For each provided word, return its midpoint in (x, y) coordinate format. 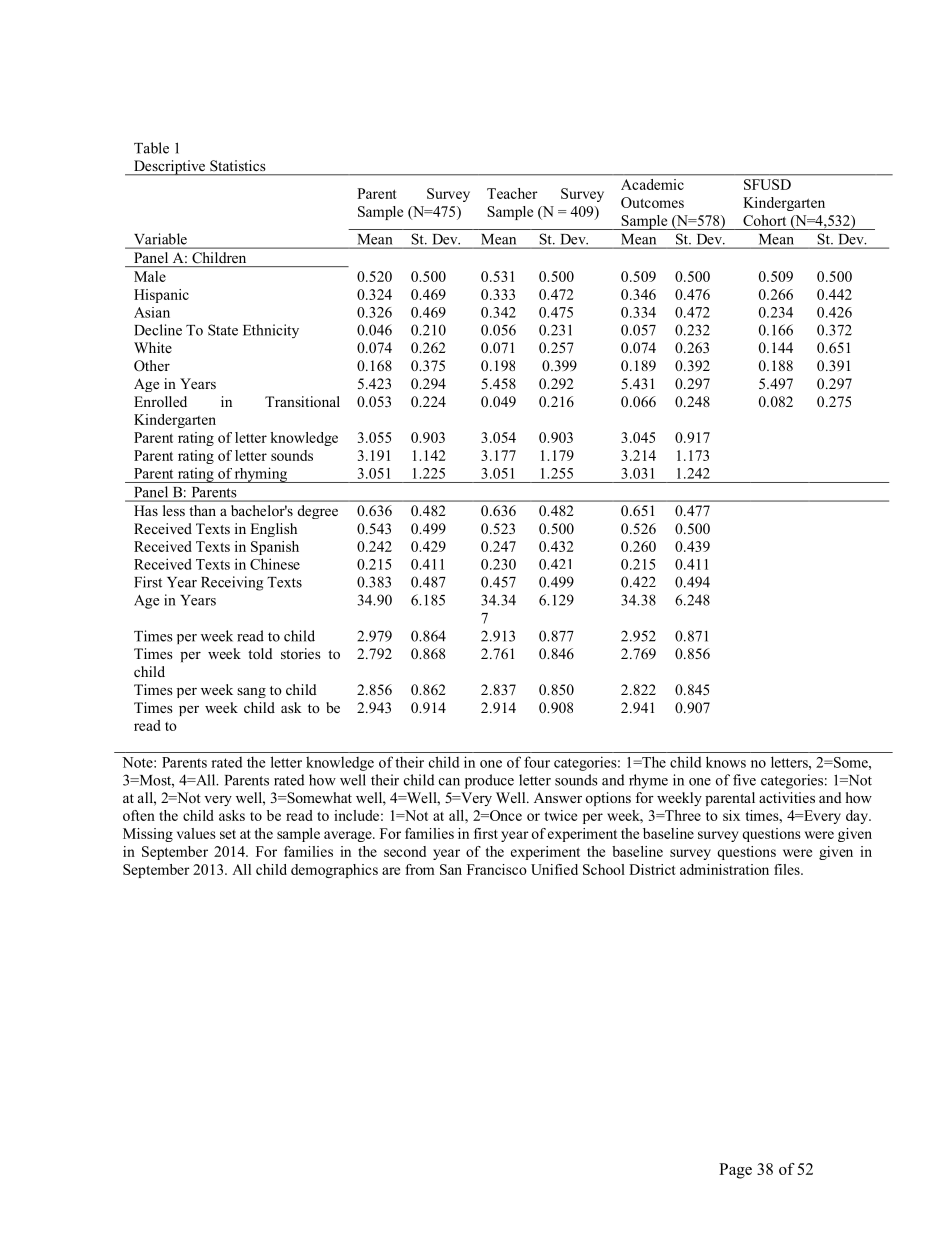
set (228, 834)
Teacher (512, 193)
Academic (652, 184)
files (788, 869)
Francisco (497, 869)
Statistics (237, 165)
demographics (334, 871)
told (260, 653)
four (537, 762)
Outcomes (652, 202)
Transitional (302, 401)
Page (735, 1171)
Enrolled (160, 401)
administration (724, 869)
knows (726, 762)
